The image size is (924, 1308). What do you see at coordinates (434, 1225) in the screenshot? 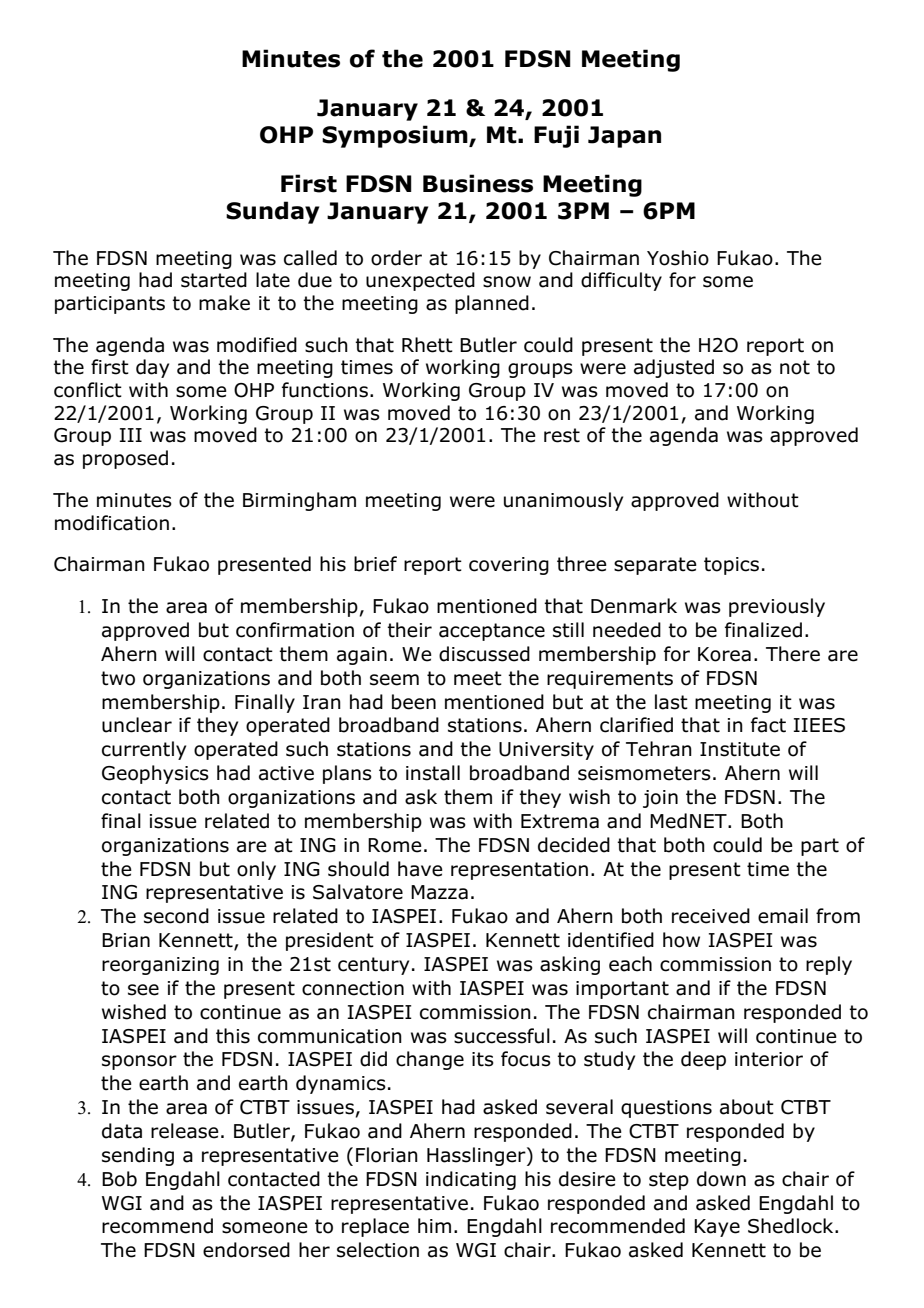
I see `him` at bounding box center [434, 1225].
